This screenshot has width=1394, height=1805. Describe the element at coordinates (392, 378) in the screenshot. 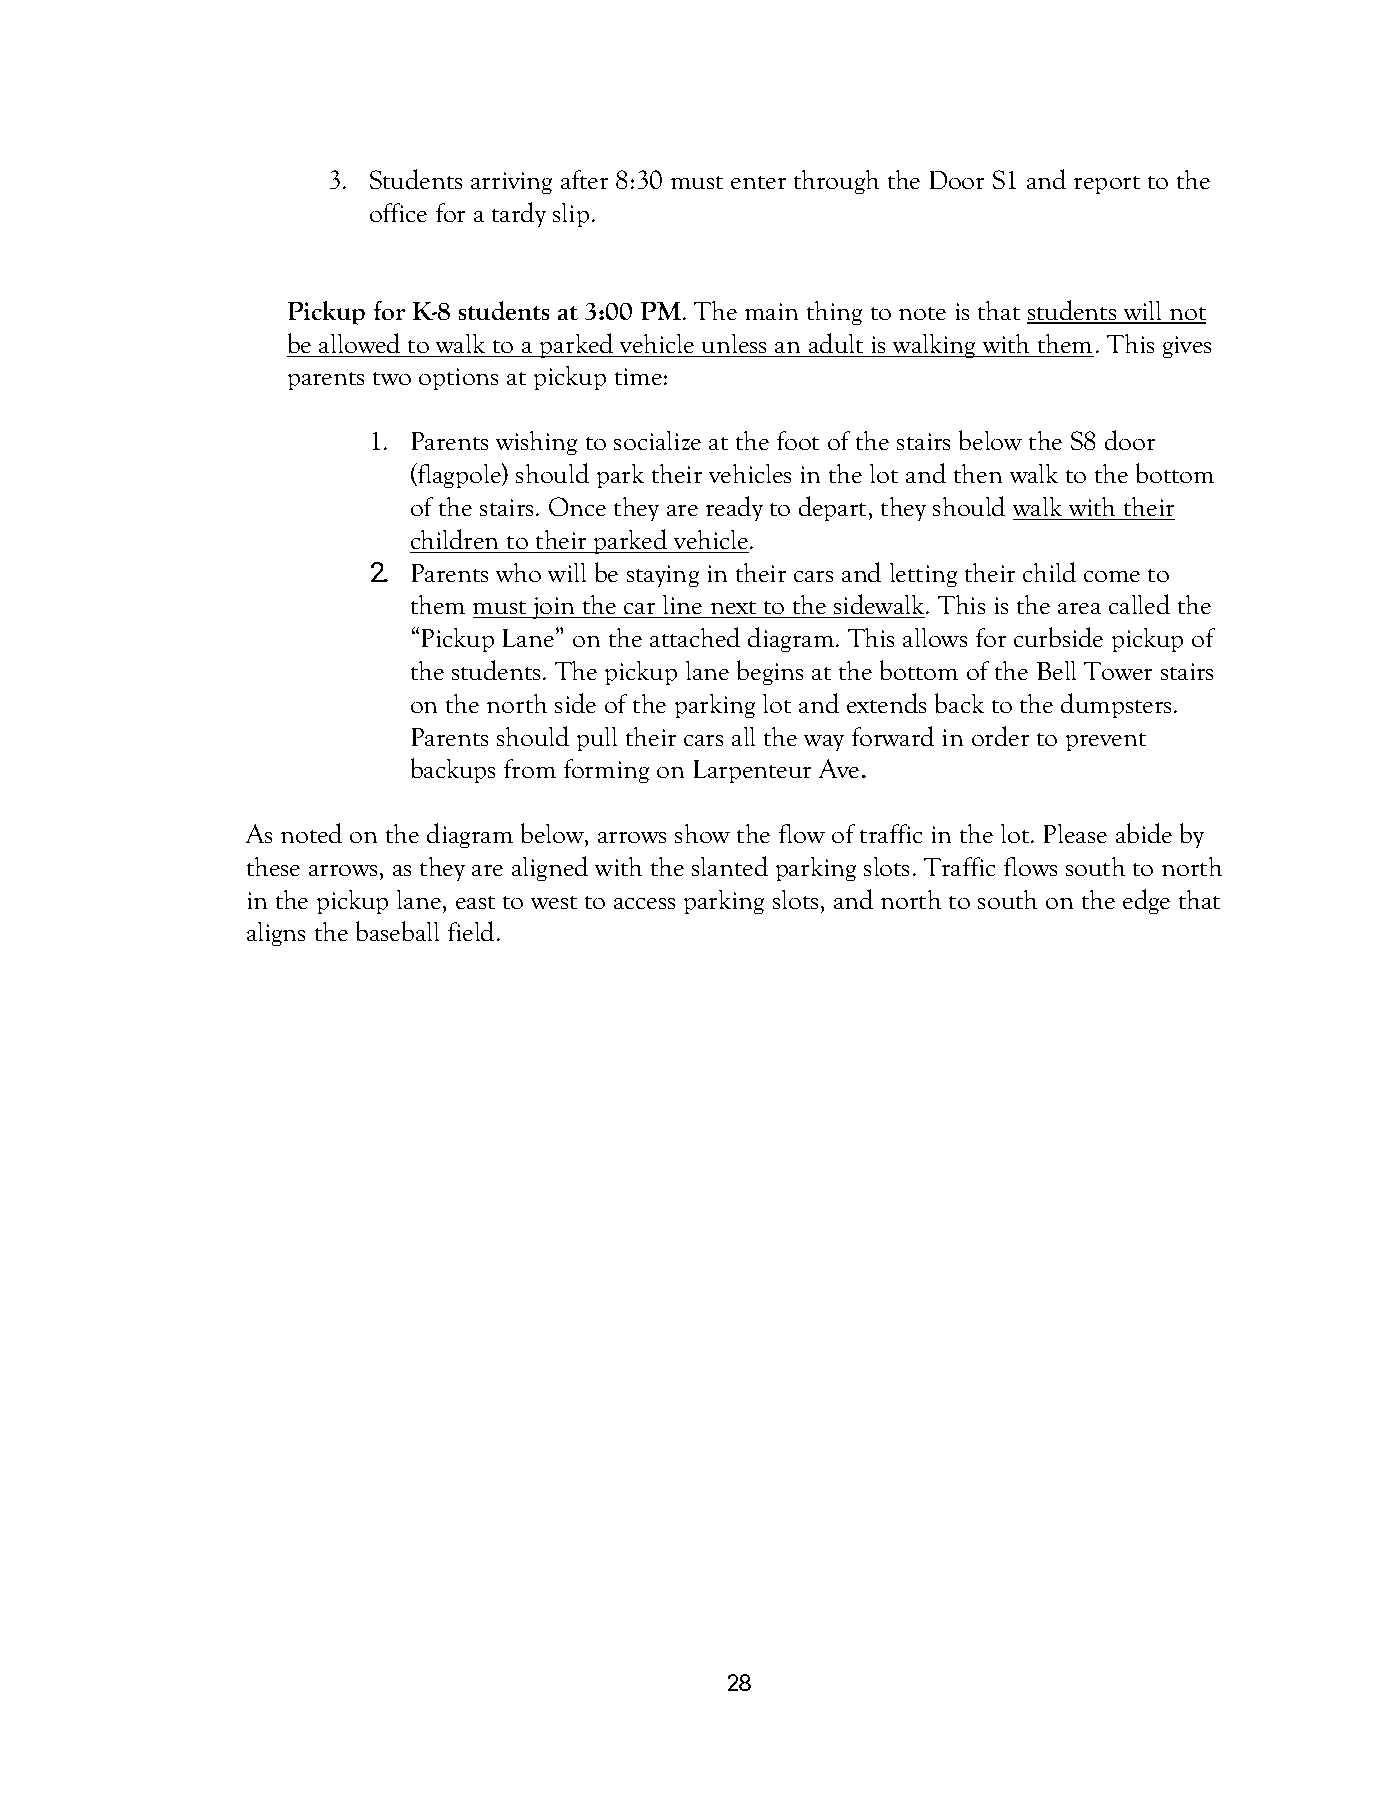

I see `two` at that location.
